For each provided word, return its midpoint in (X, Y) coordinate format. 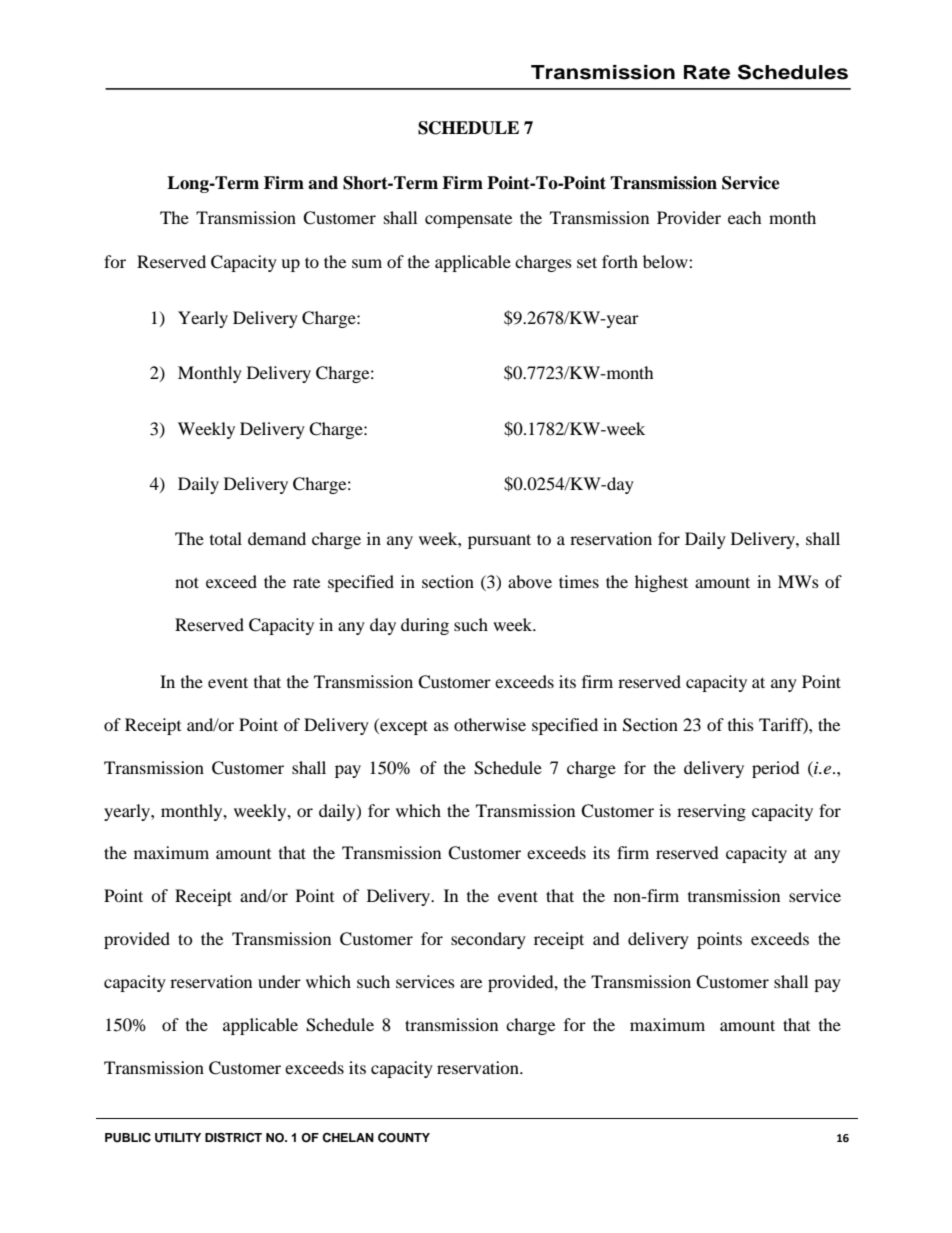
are (471, 983)
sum (367, 263)
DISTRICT (233, 1138)
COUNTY (404, 1138)
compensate (468, 220)
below (666, 261)
